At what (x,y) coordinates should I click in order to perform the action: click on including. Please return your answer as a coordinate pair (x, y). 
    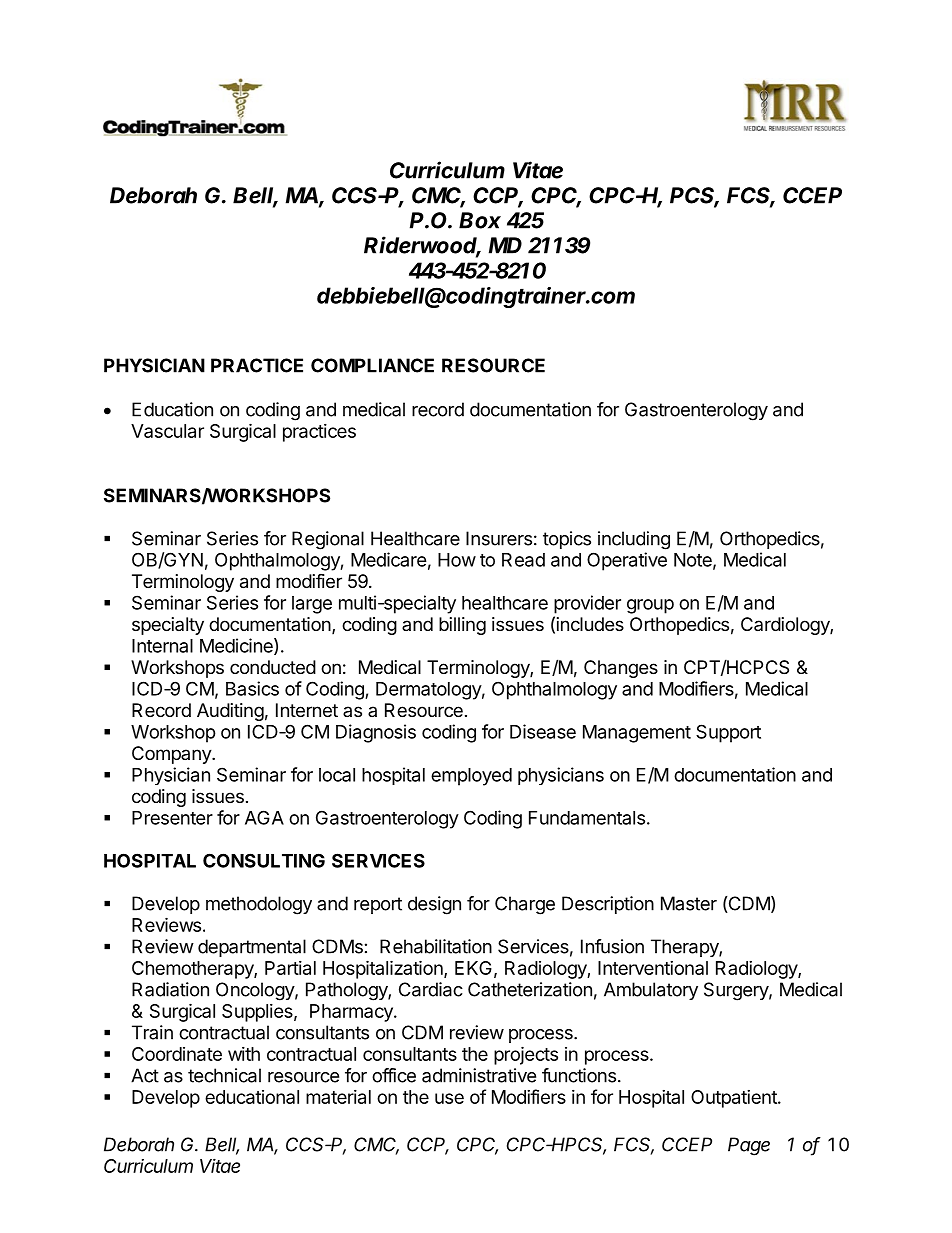
    Looking at the image, I should click on (634, 540).
